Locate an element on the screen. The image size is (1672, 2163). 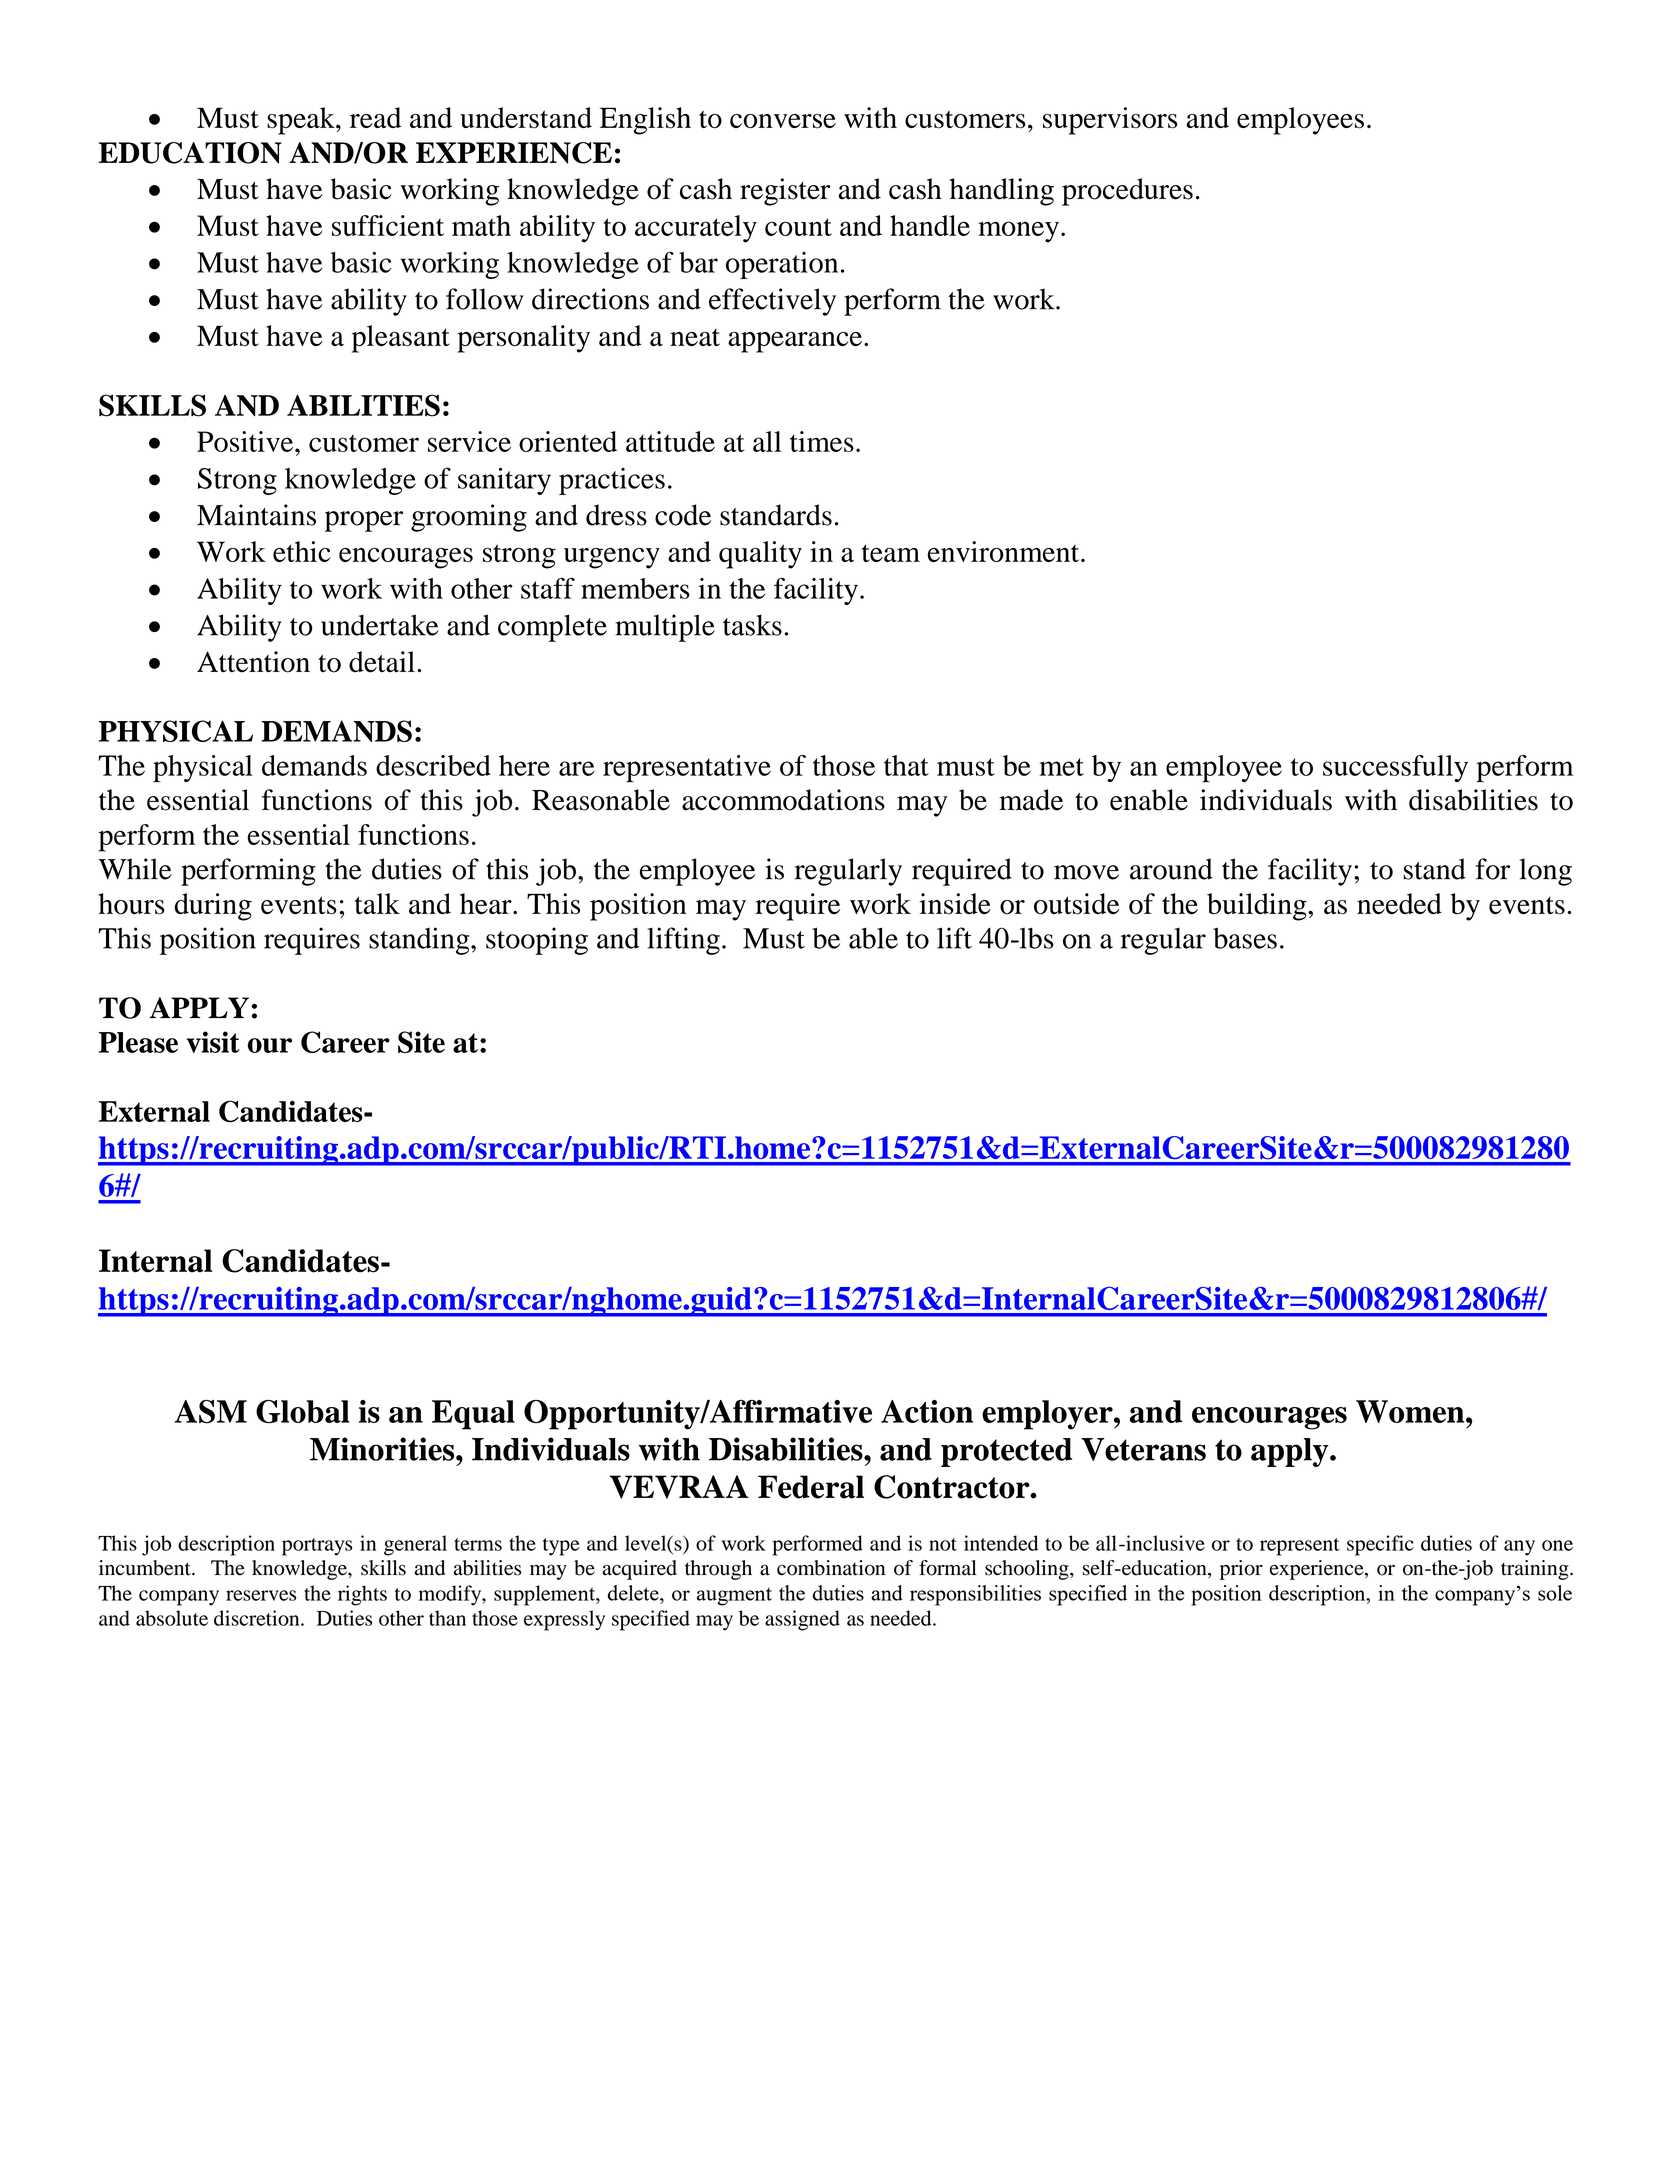
portrays is located at coordinates (317, 1547).
